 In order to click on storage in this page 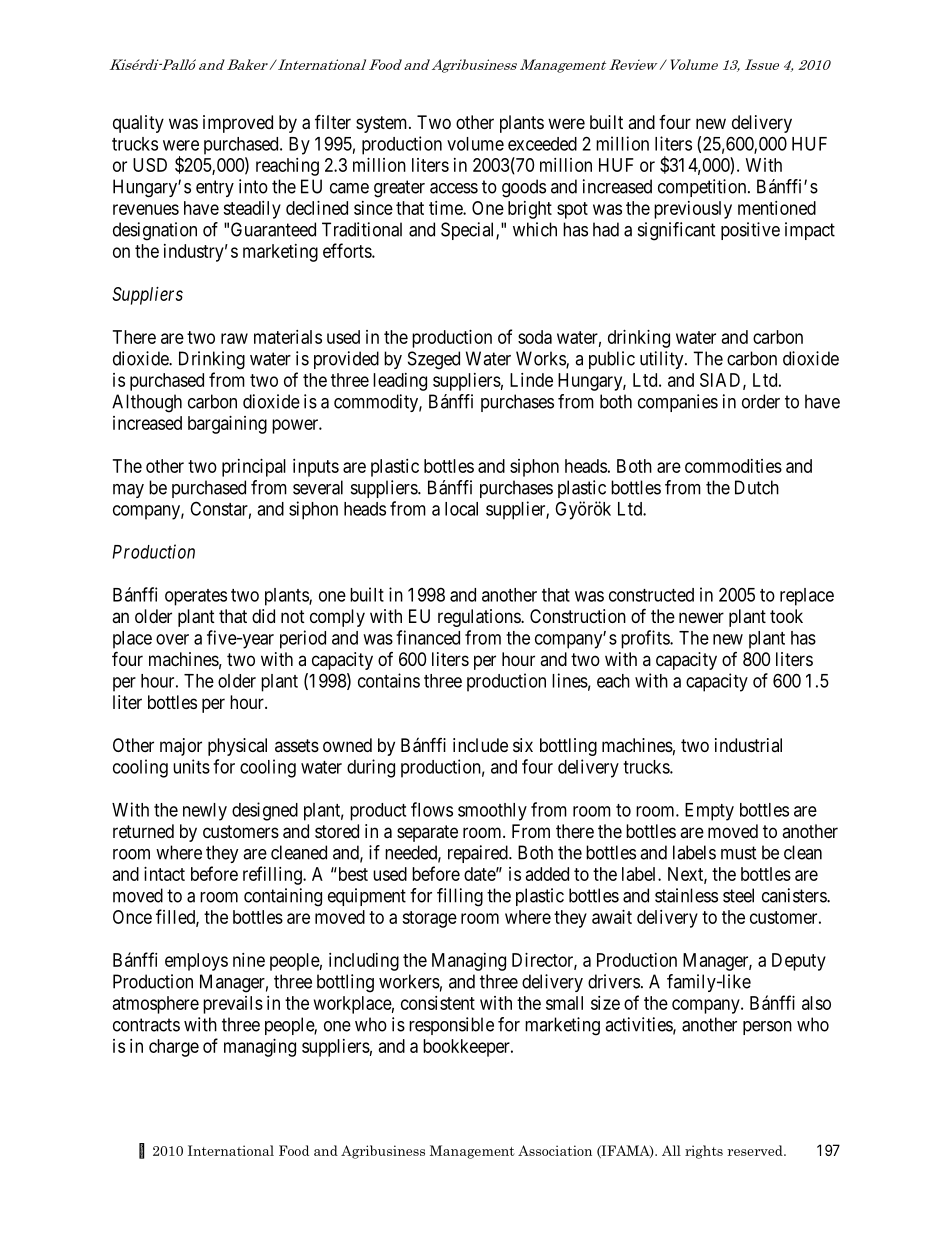, I will do `click(429, 919)`.
